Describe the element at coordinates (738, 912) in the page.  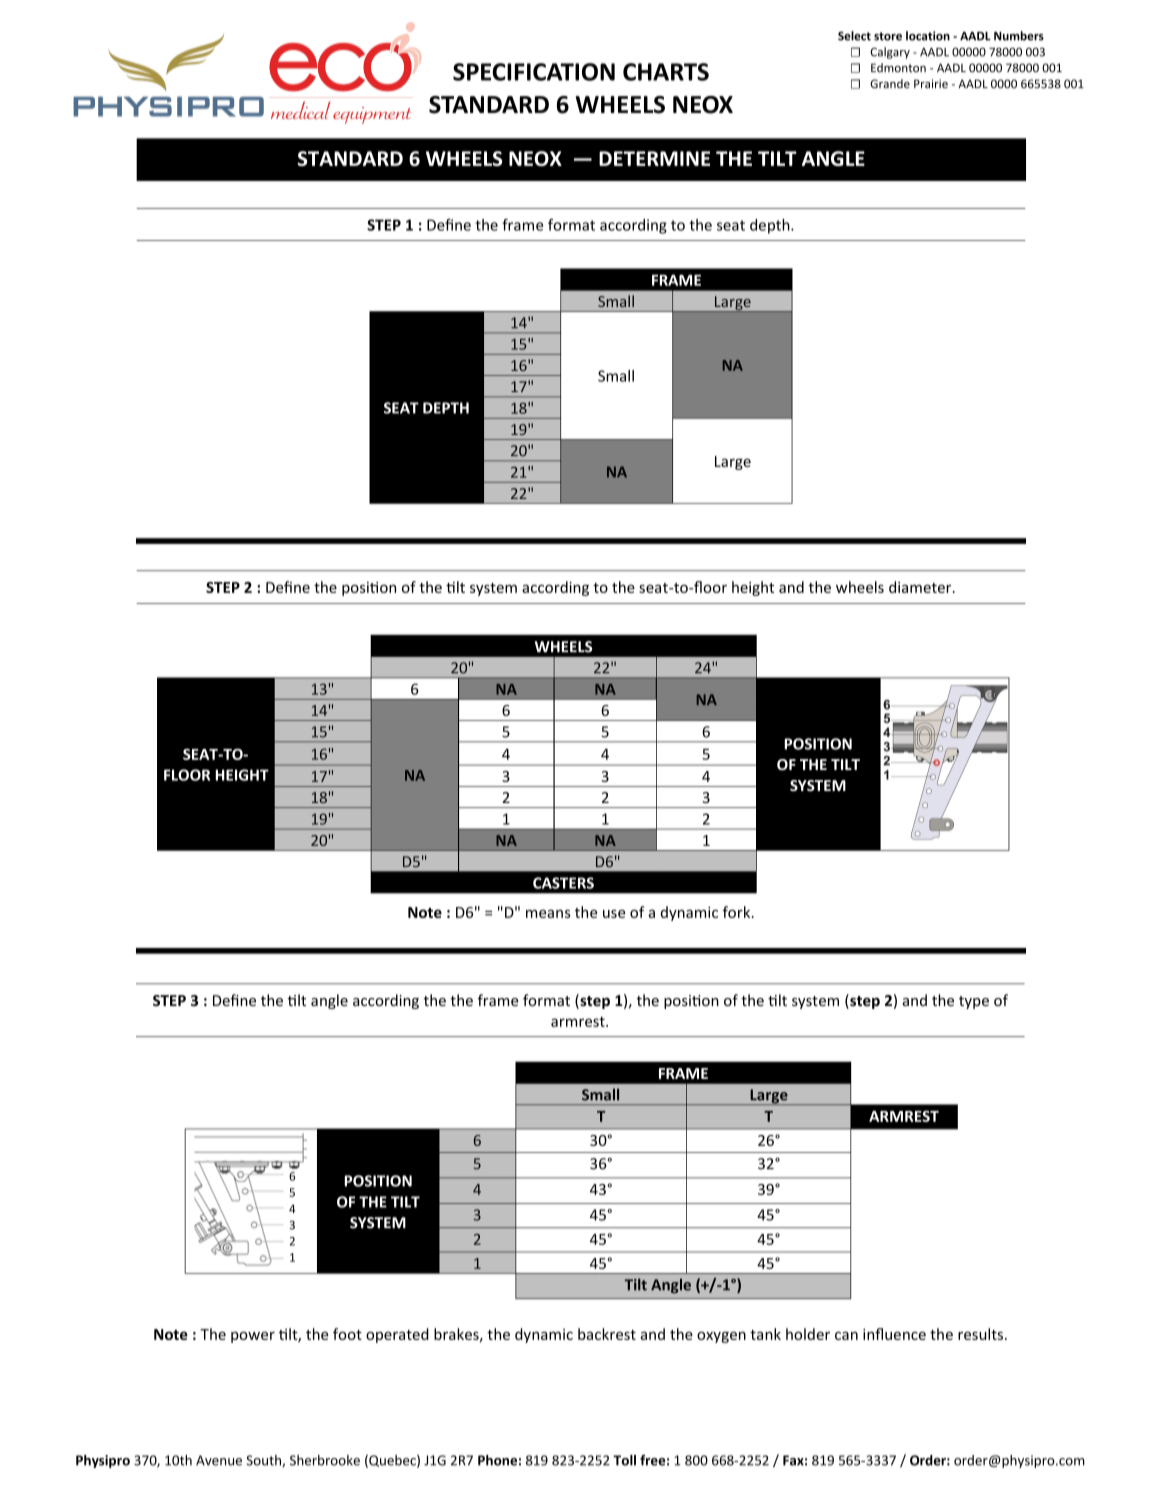
I see `fork` at that location.
